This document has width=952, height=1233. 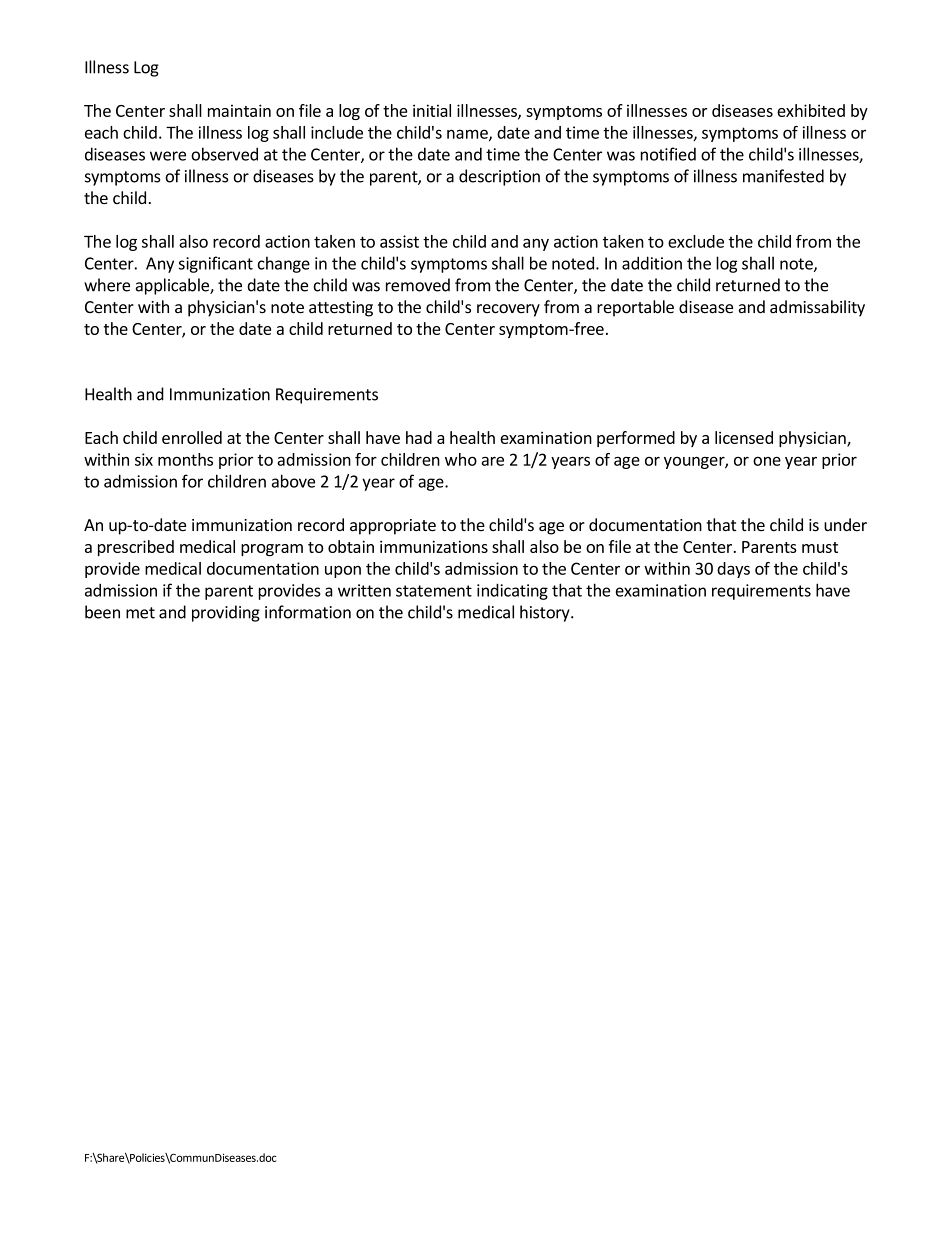 What do you see at coordinates (239, 110) in the document?
I see `maintain` at bounding box center [239, 110].
